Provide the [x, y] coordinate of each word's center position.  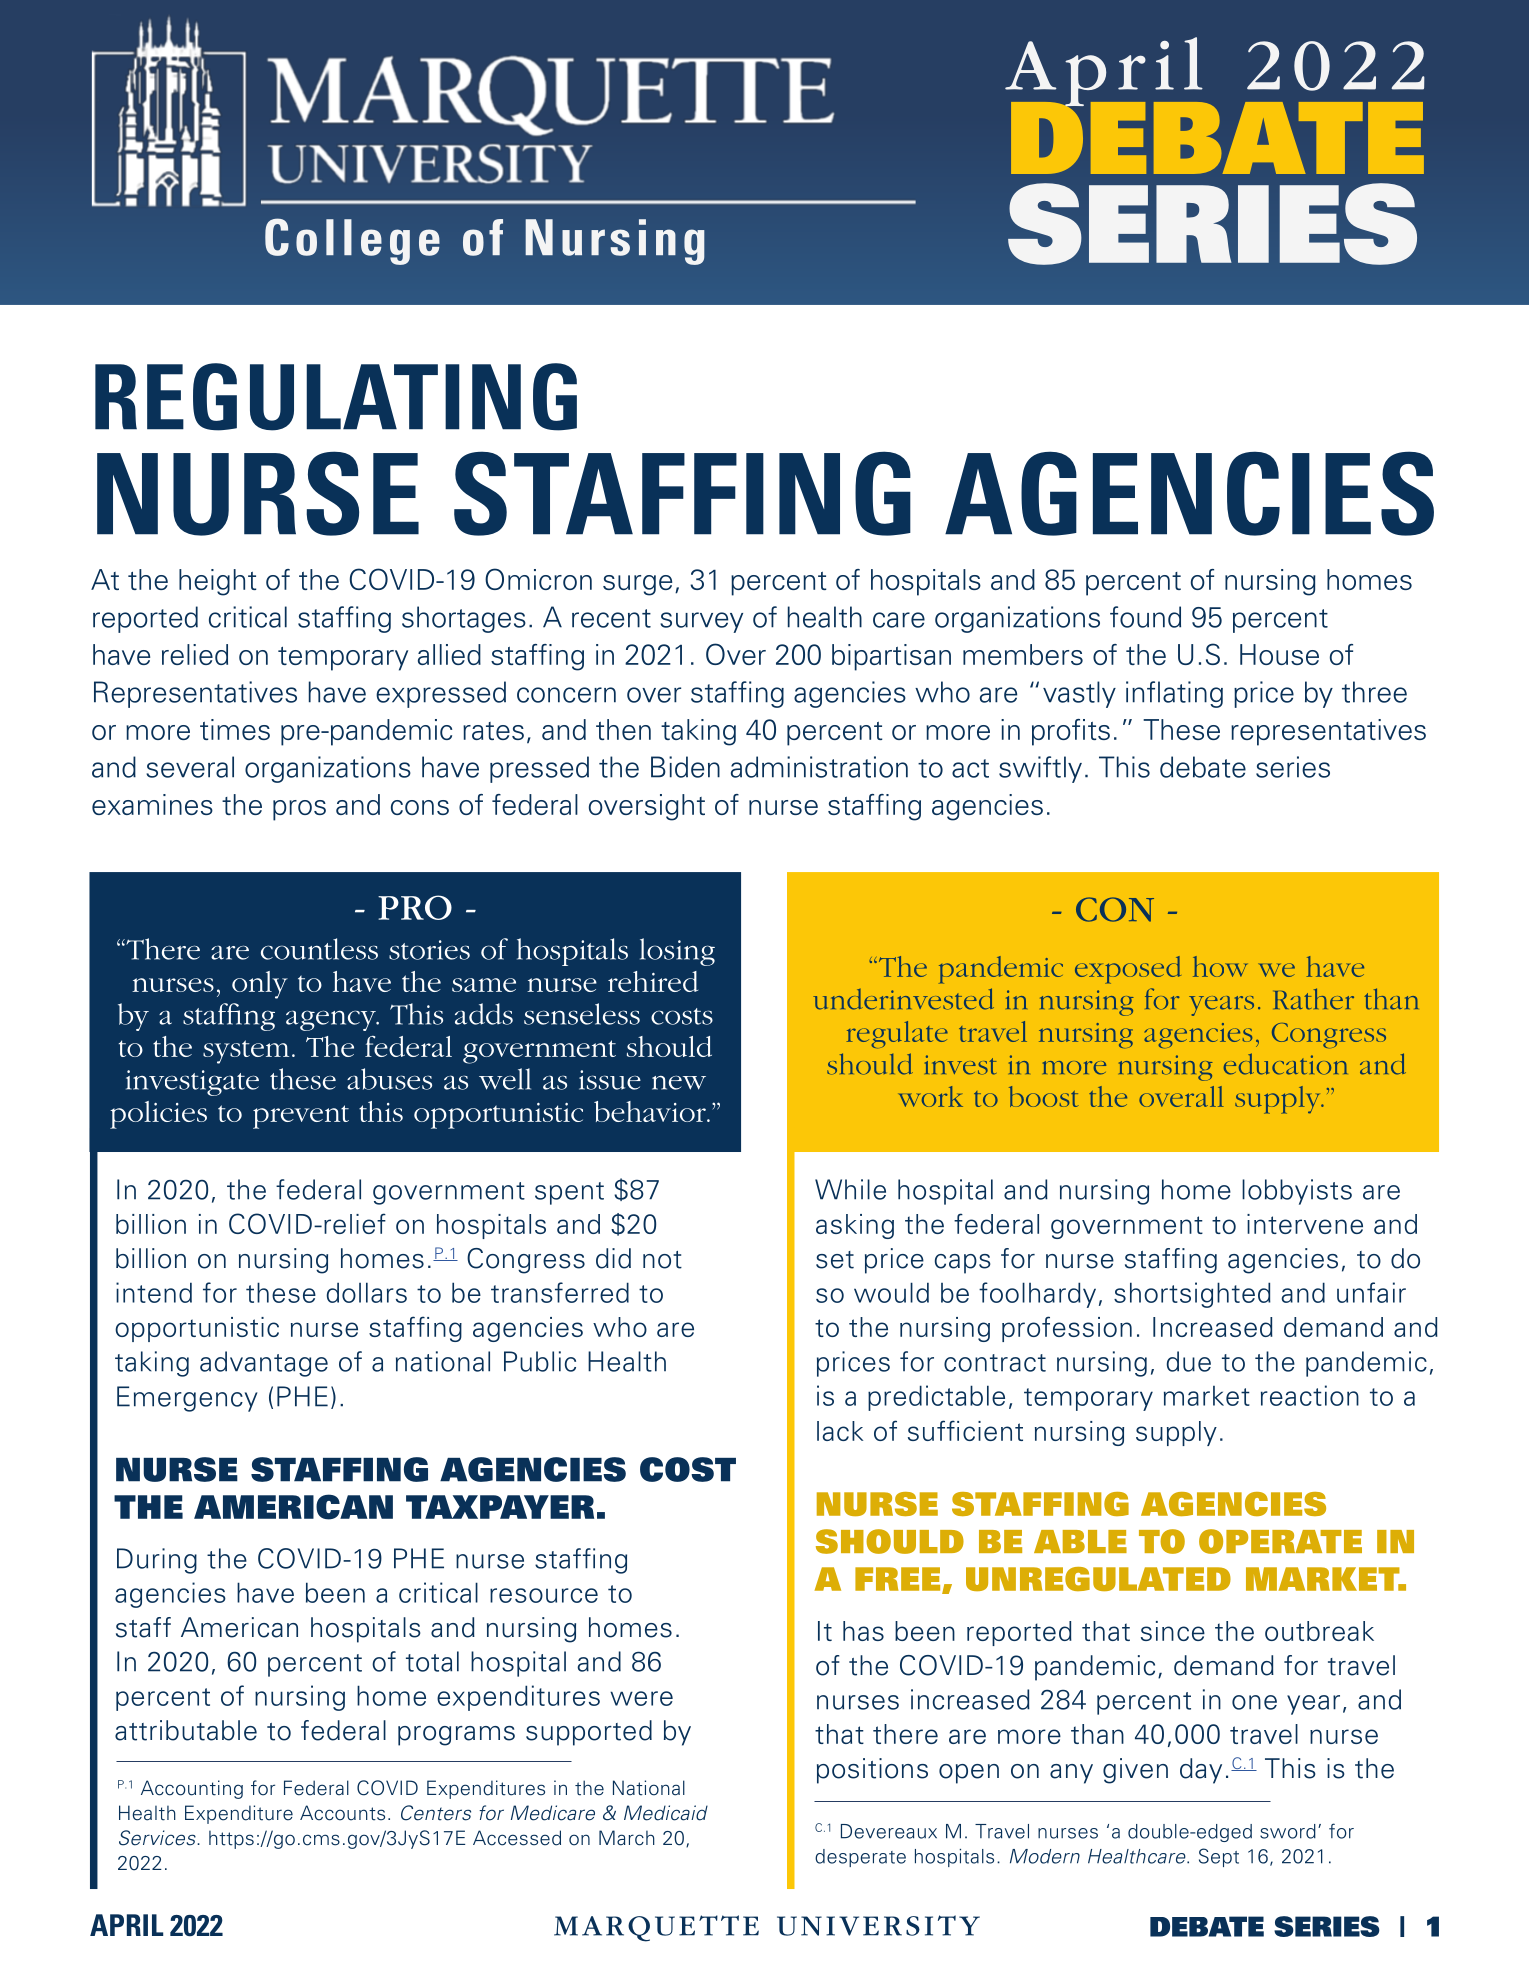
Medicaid [666, 1813]
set [835, 1260]
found [1145, 617]
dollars [367, 1292]
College [352, 241]
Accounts [342, 1813]
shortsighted [1192, 1295]
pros [299, 810]
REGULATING [336, 397]
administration [819, 767]
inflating [1174, 694]
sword [1288, 1831]
